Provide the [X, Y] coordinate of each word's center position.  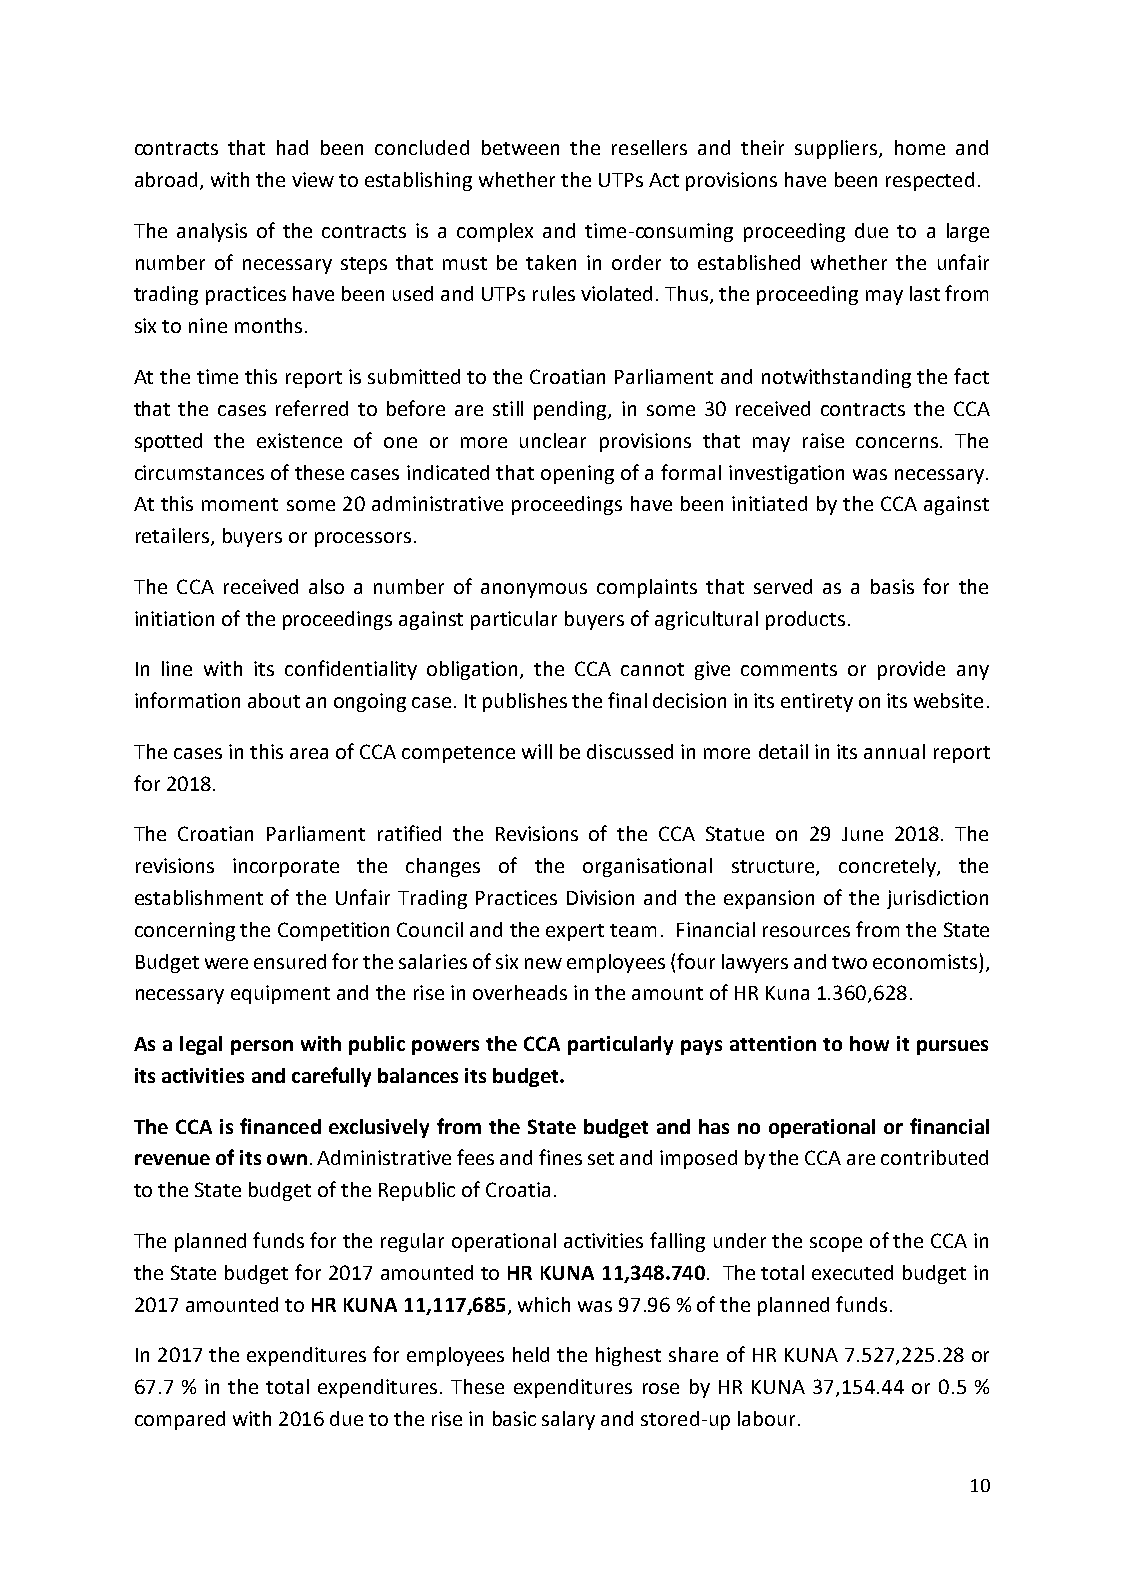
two [849, 962]
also [326, 586]
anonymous [534, 590]
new [543, 963]
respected [930, 181]
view [313, 179]
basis [892, 586]
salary [568, 1420]
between [520, 147]
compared [180, 1420]
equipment [280, 994]
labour [766, 1418]
